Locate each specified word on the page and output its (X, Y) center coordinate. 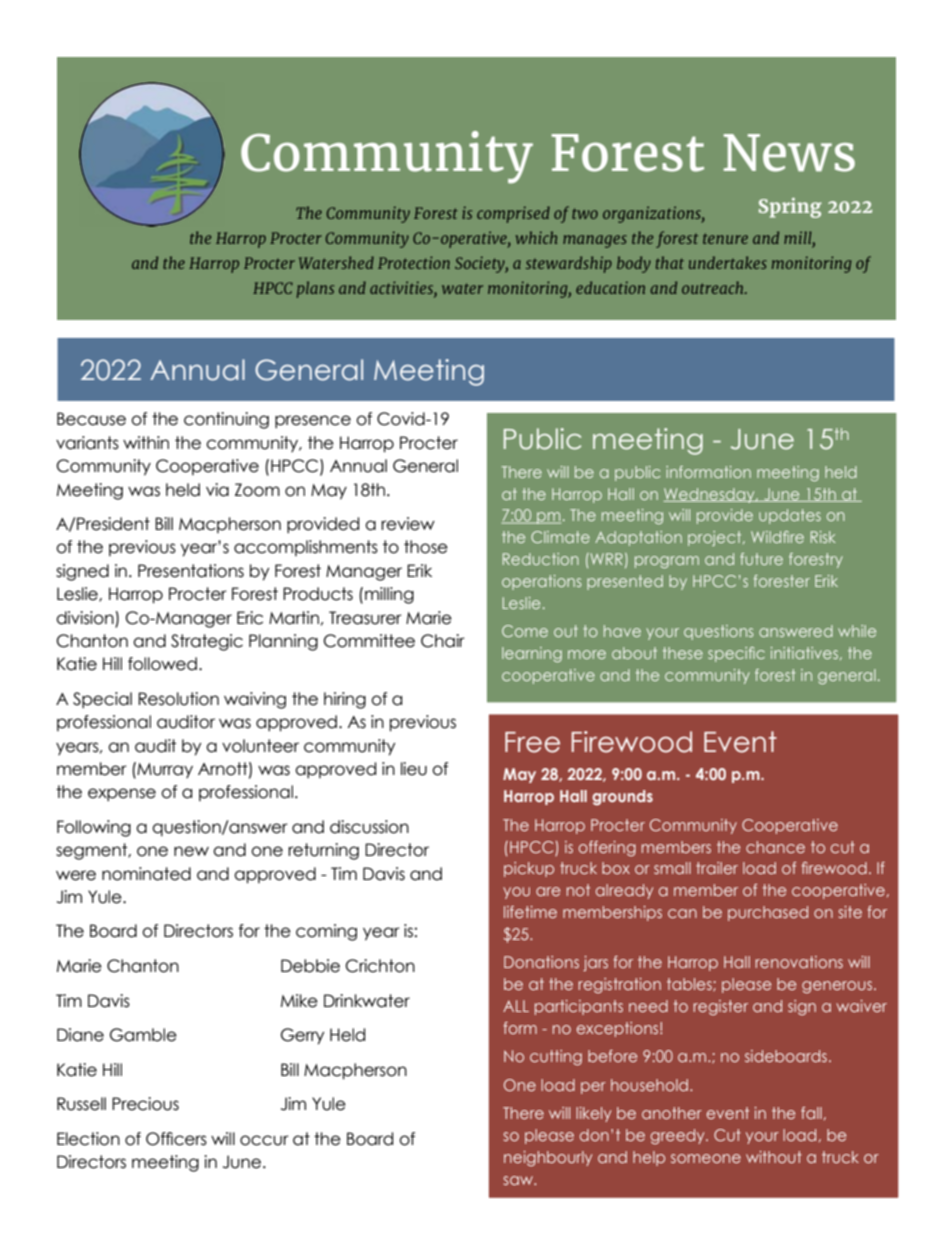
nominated (146, 874)
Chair (443, 641)
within (146, 442)
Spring (790, 208)
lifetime (530, 912)
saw (519, 1180)
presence (313, 421)
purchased (768, 913)
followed (162, 664)
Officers (176, 1139)
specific (736, 654)
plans (315, 289)
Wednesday (710, 495)
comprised (513, 214)
